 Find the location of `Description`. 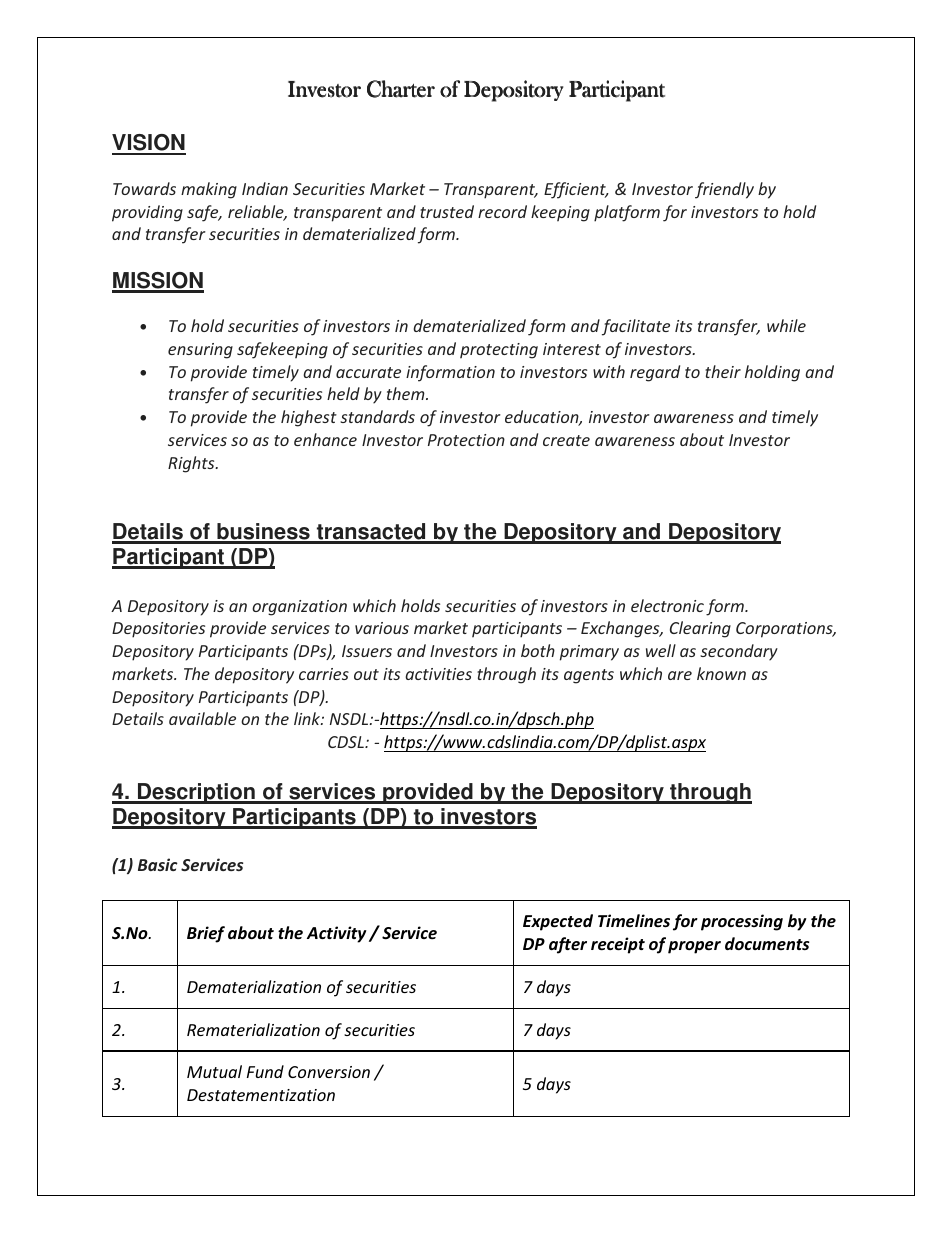

Description is located at coordinates (196, 793).
